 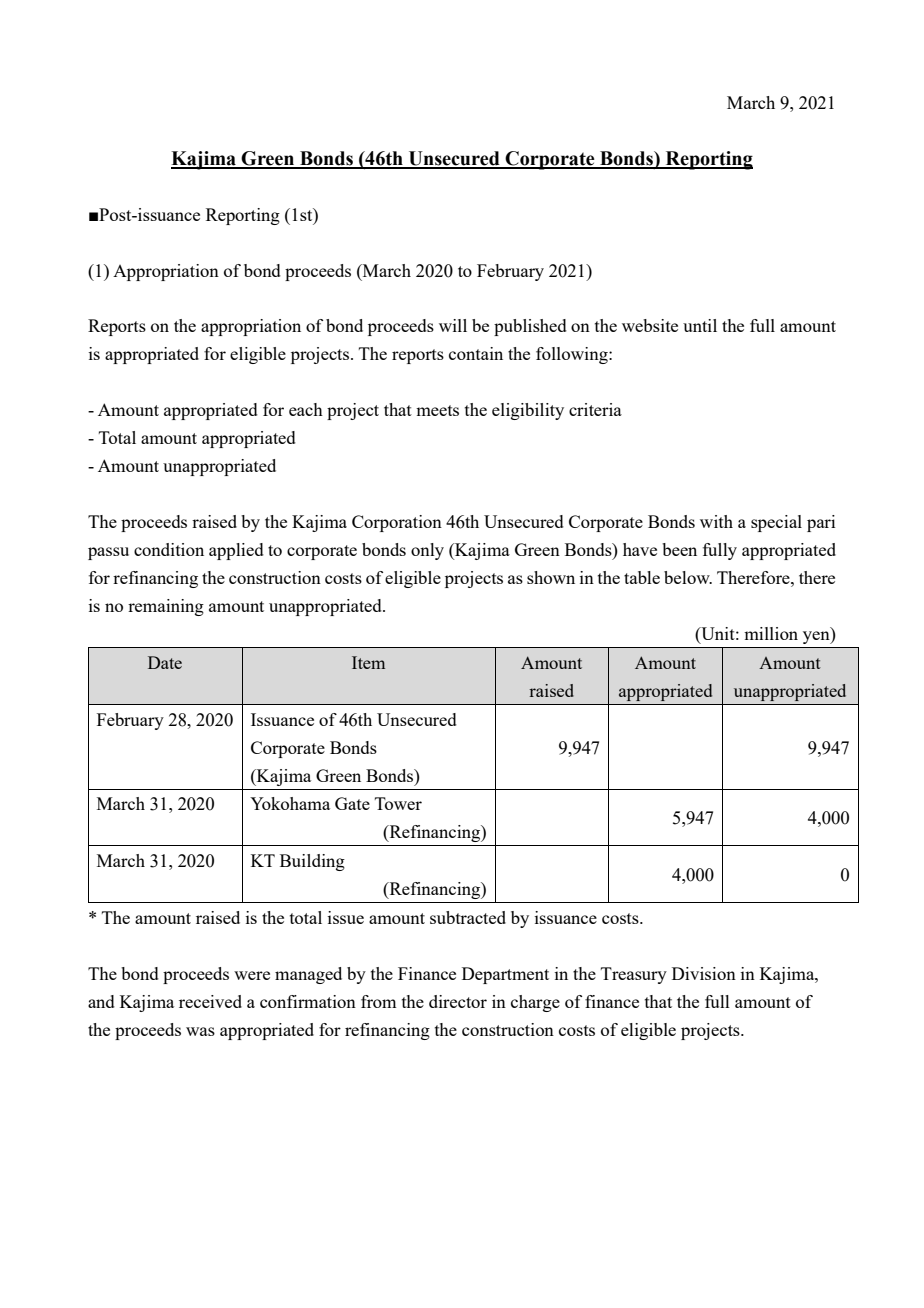 I want to click on received, so click(x=210, y=1001).
